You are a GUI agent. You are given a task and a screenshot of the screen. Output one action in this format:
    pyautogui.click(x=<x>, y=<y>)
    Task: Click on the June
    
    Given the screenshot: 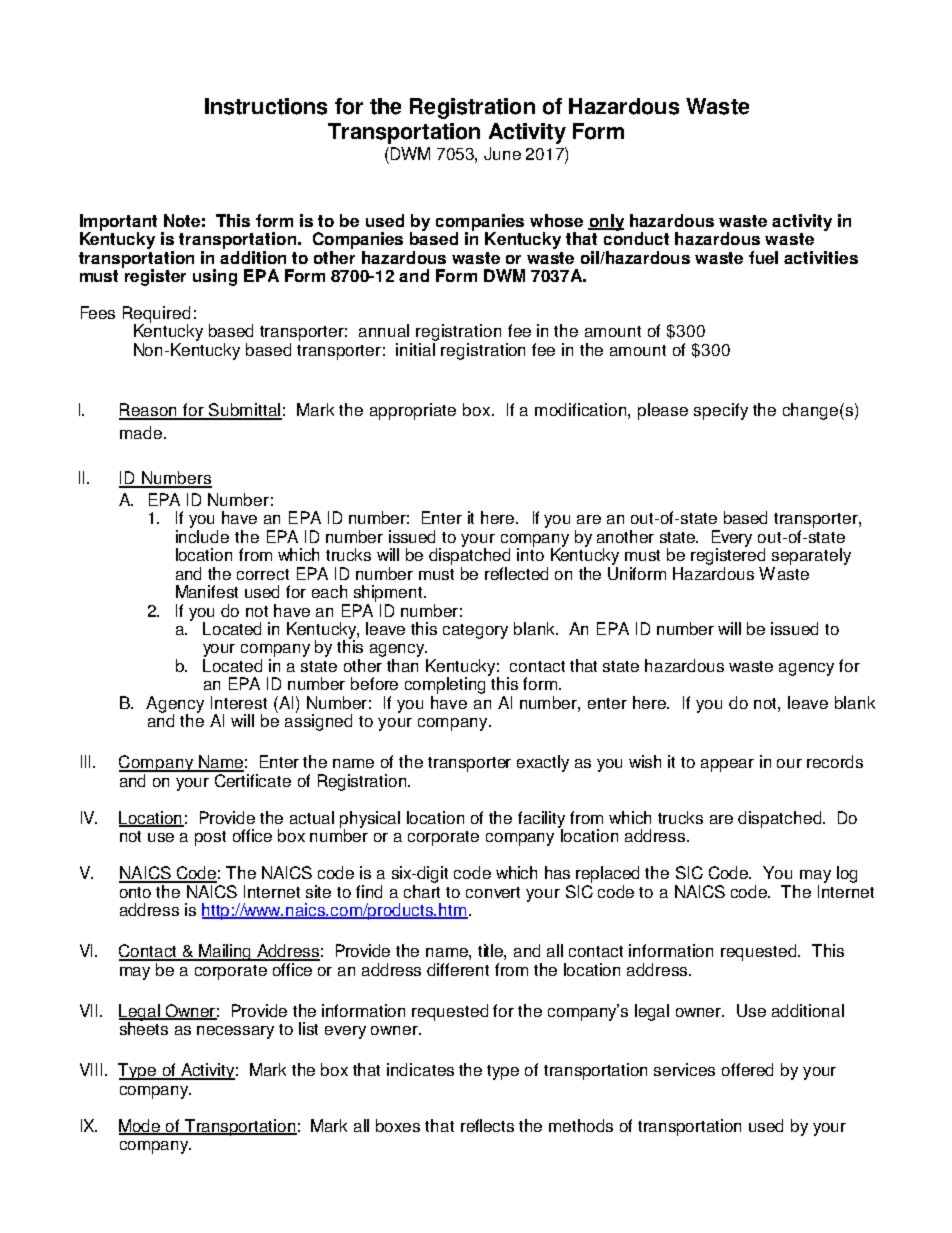 What is the action you would take?
    pyautogui.click(x=502, y=153)
